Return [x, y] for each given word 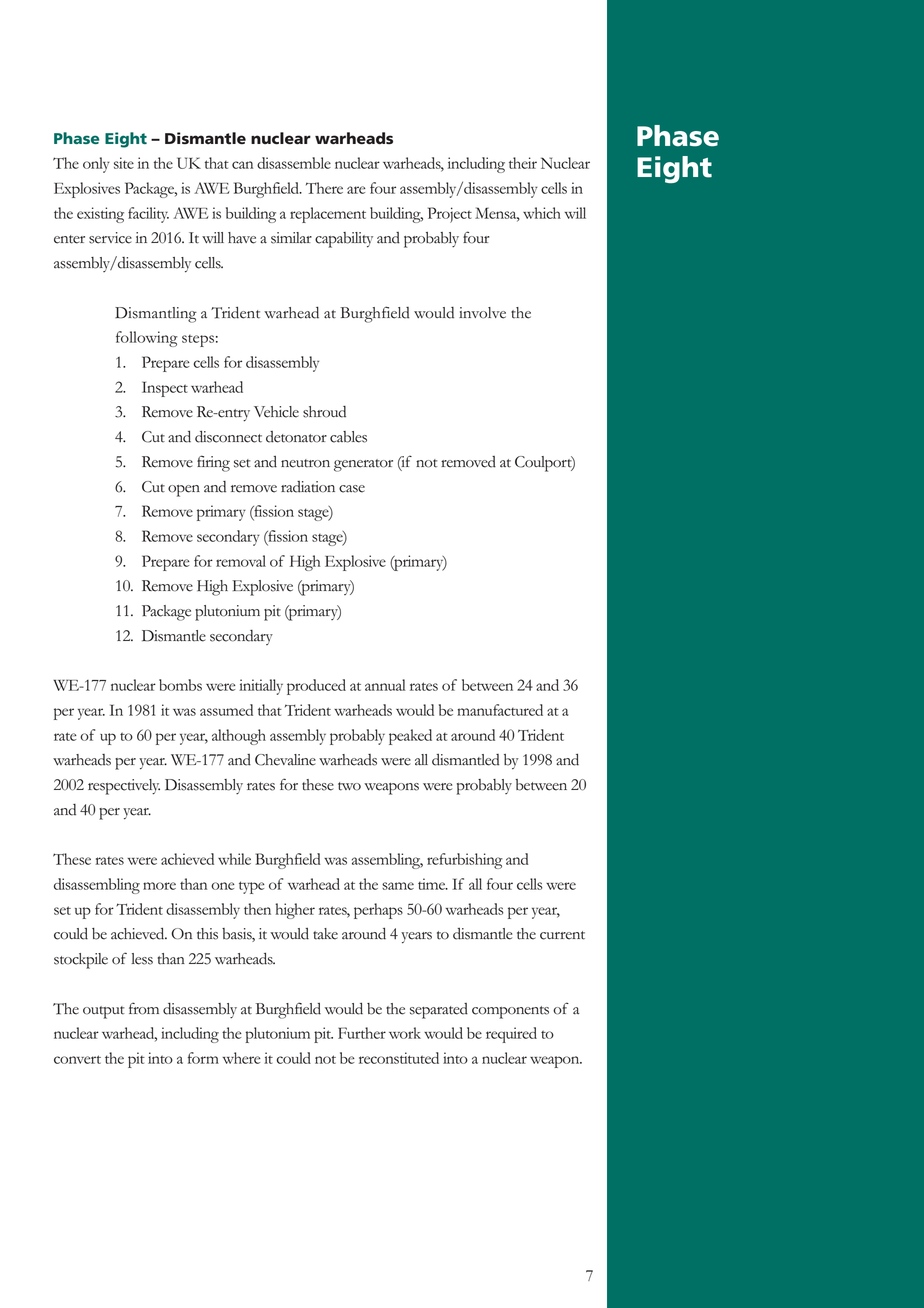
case [352, 489]
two [349, 786]
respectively [124, 787]
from [144, 1008]
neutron [305, 463]
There [324, 188]
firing [213, 463]
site [124, 163]
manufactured [500, 710]
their [523, 163]
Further [362, 1033]
